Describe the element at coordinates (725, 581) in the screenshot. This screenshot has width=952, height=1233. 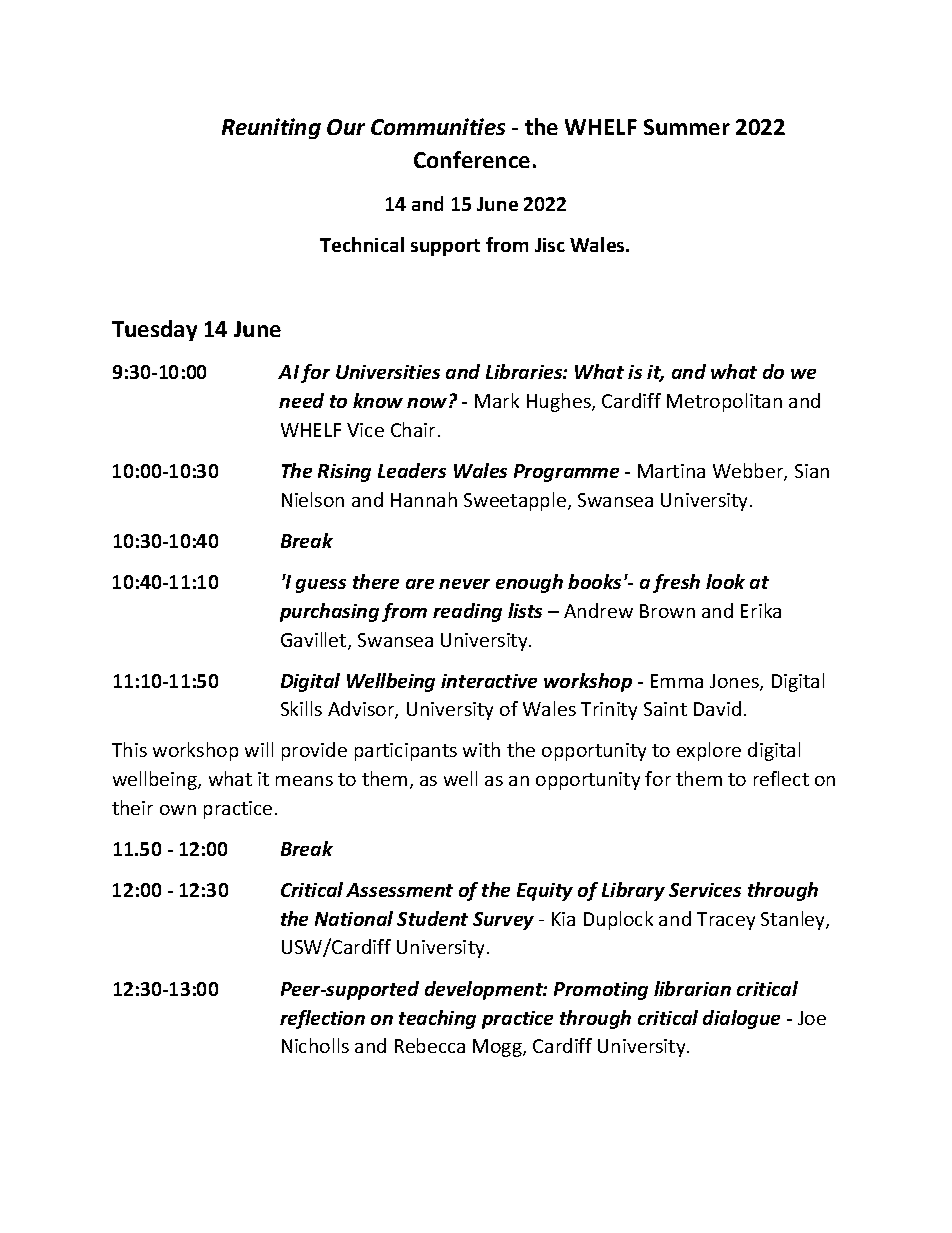
I see `look` at that location.
